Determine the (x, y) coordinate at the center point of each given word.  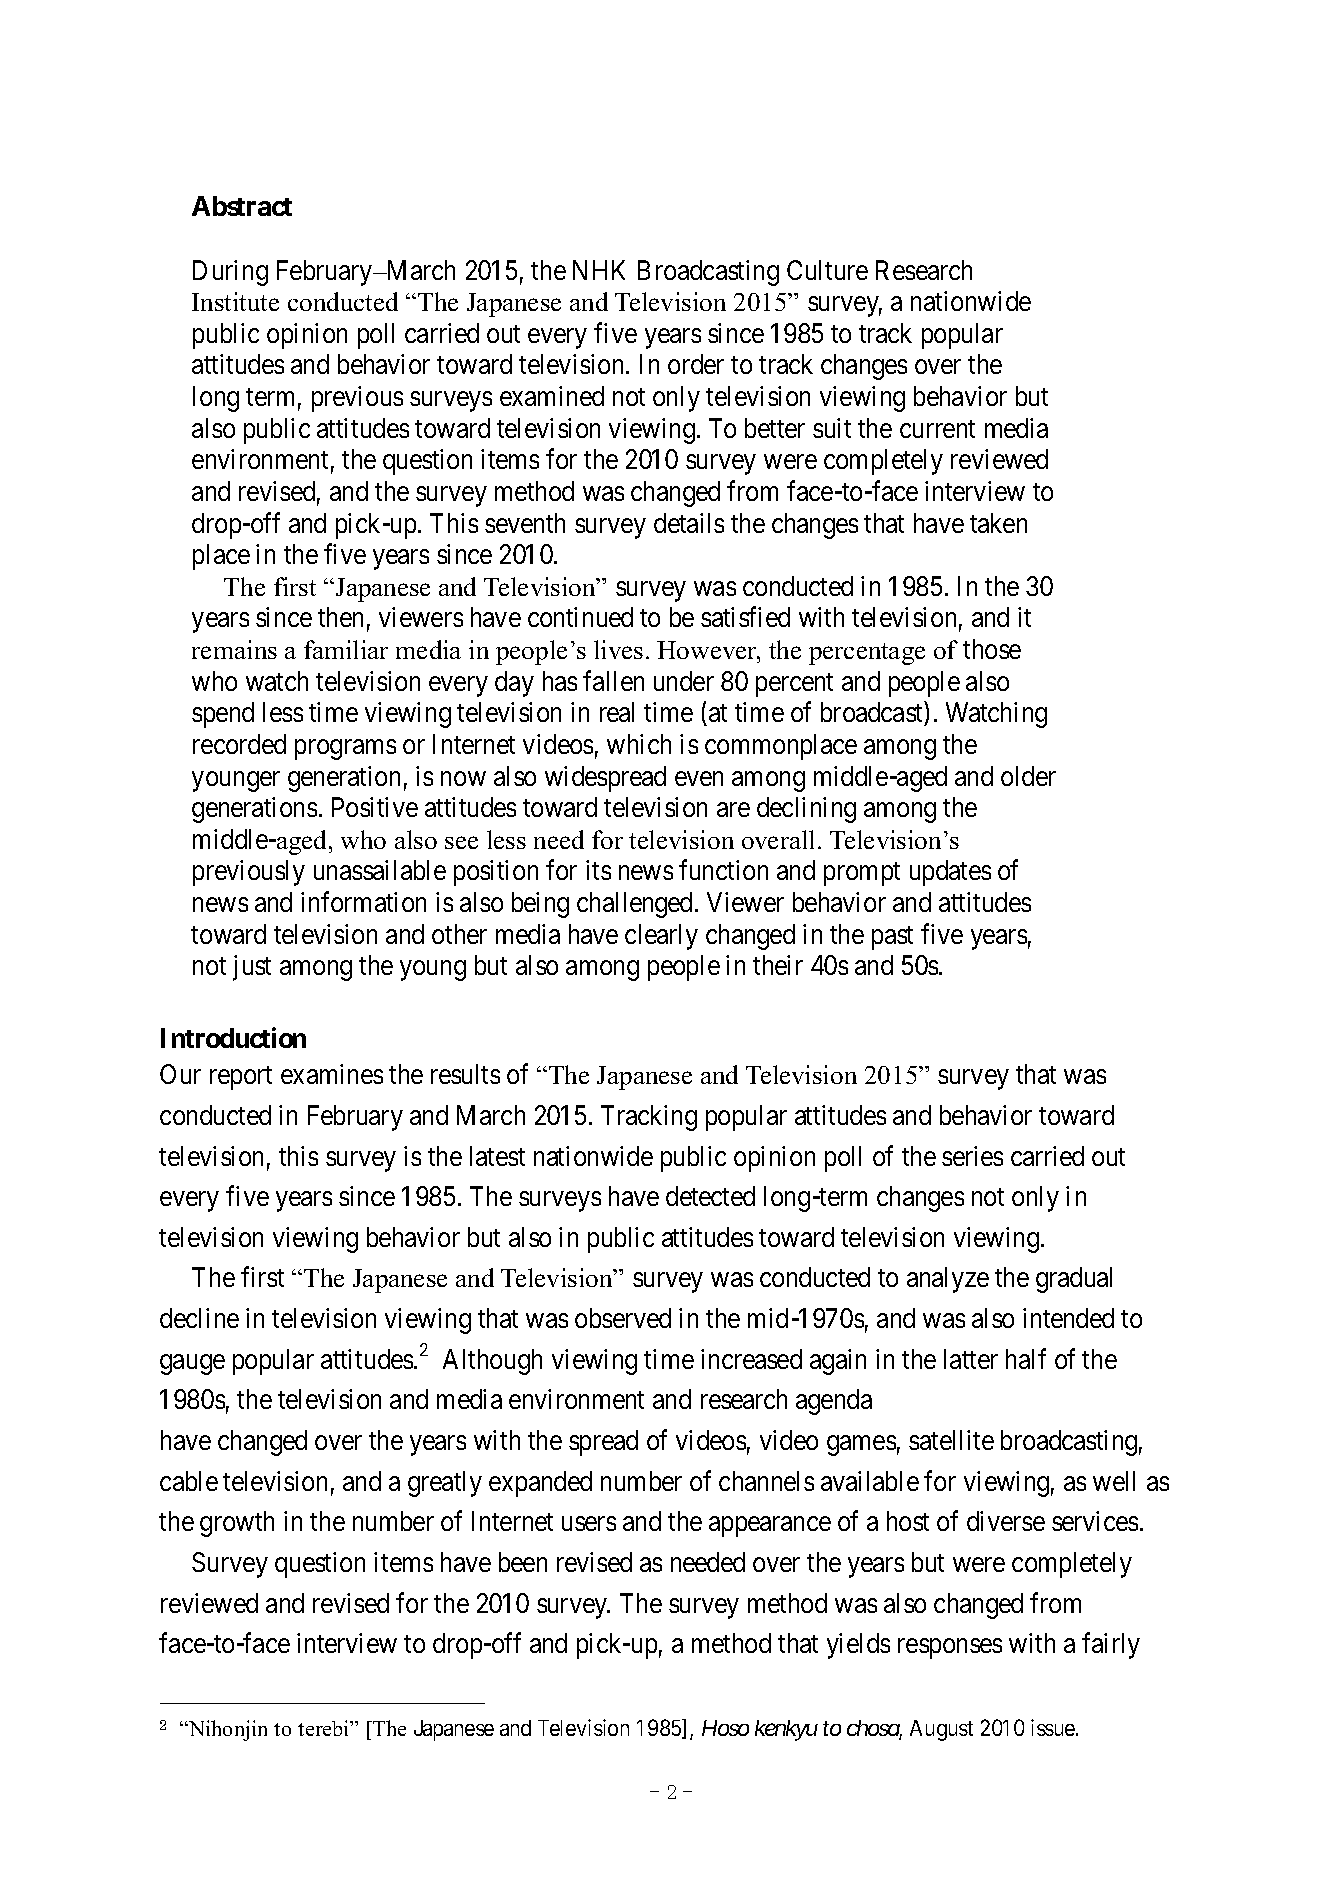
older (1028, 776)
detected (710, 1196)
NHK (599, 270)
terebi (325, 1728)
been (523, 1562)
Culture (827, 270)
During (230, 273)
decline (199, 1318)
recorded (239, 744)
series (972, 1156)
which (639, 744)
